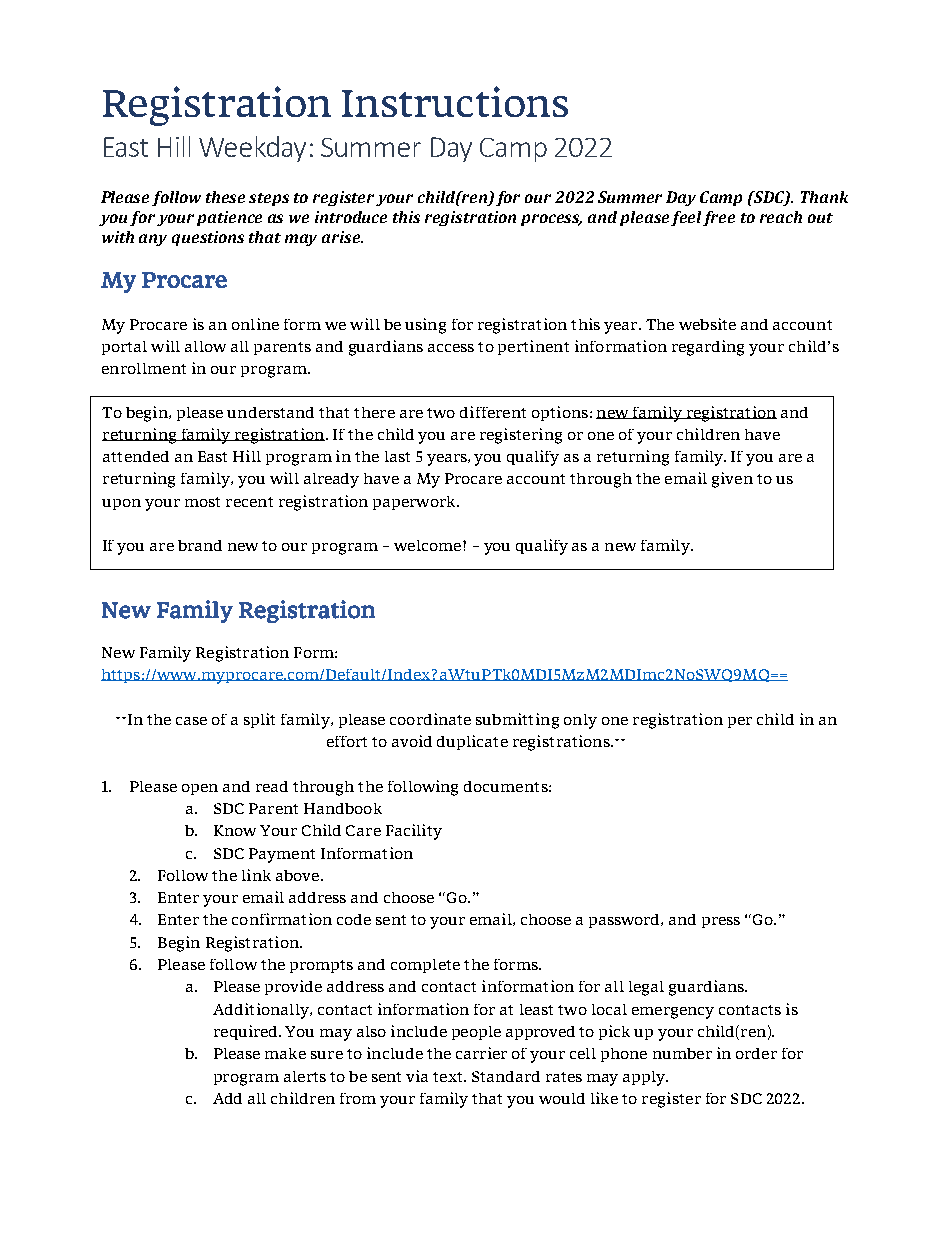 Image resolution: width=952 pixels, height=1233 pixels. Describe the element at coordinates (756, 1053) in the screenshot. I see `order` at that location.
